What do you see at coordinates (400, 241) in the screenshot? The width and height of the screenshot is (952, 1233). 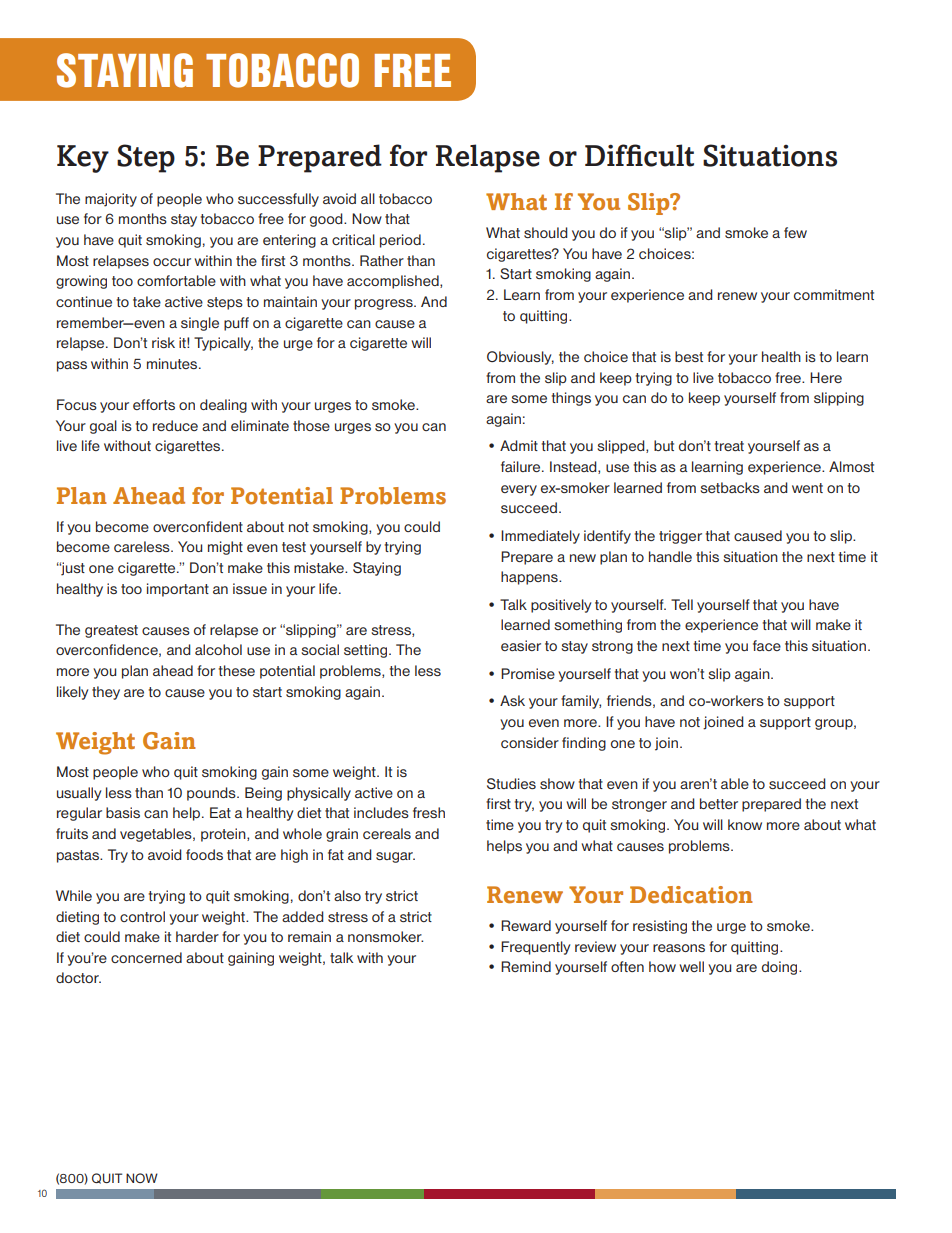 I see `period` at bounding box center [400, 241].
